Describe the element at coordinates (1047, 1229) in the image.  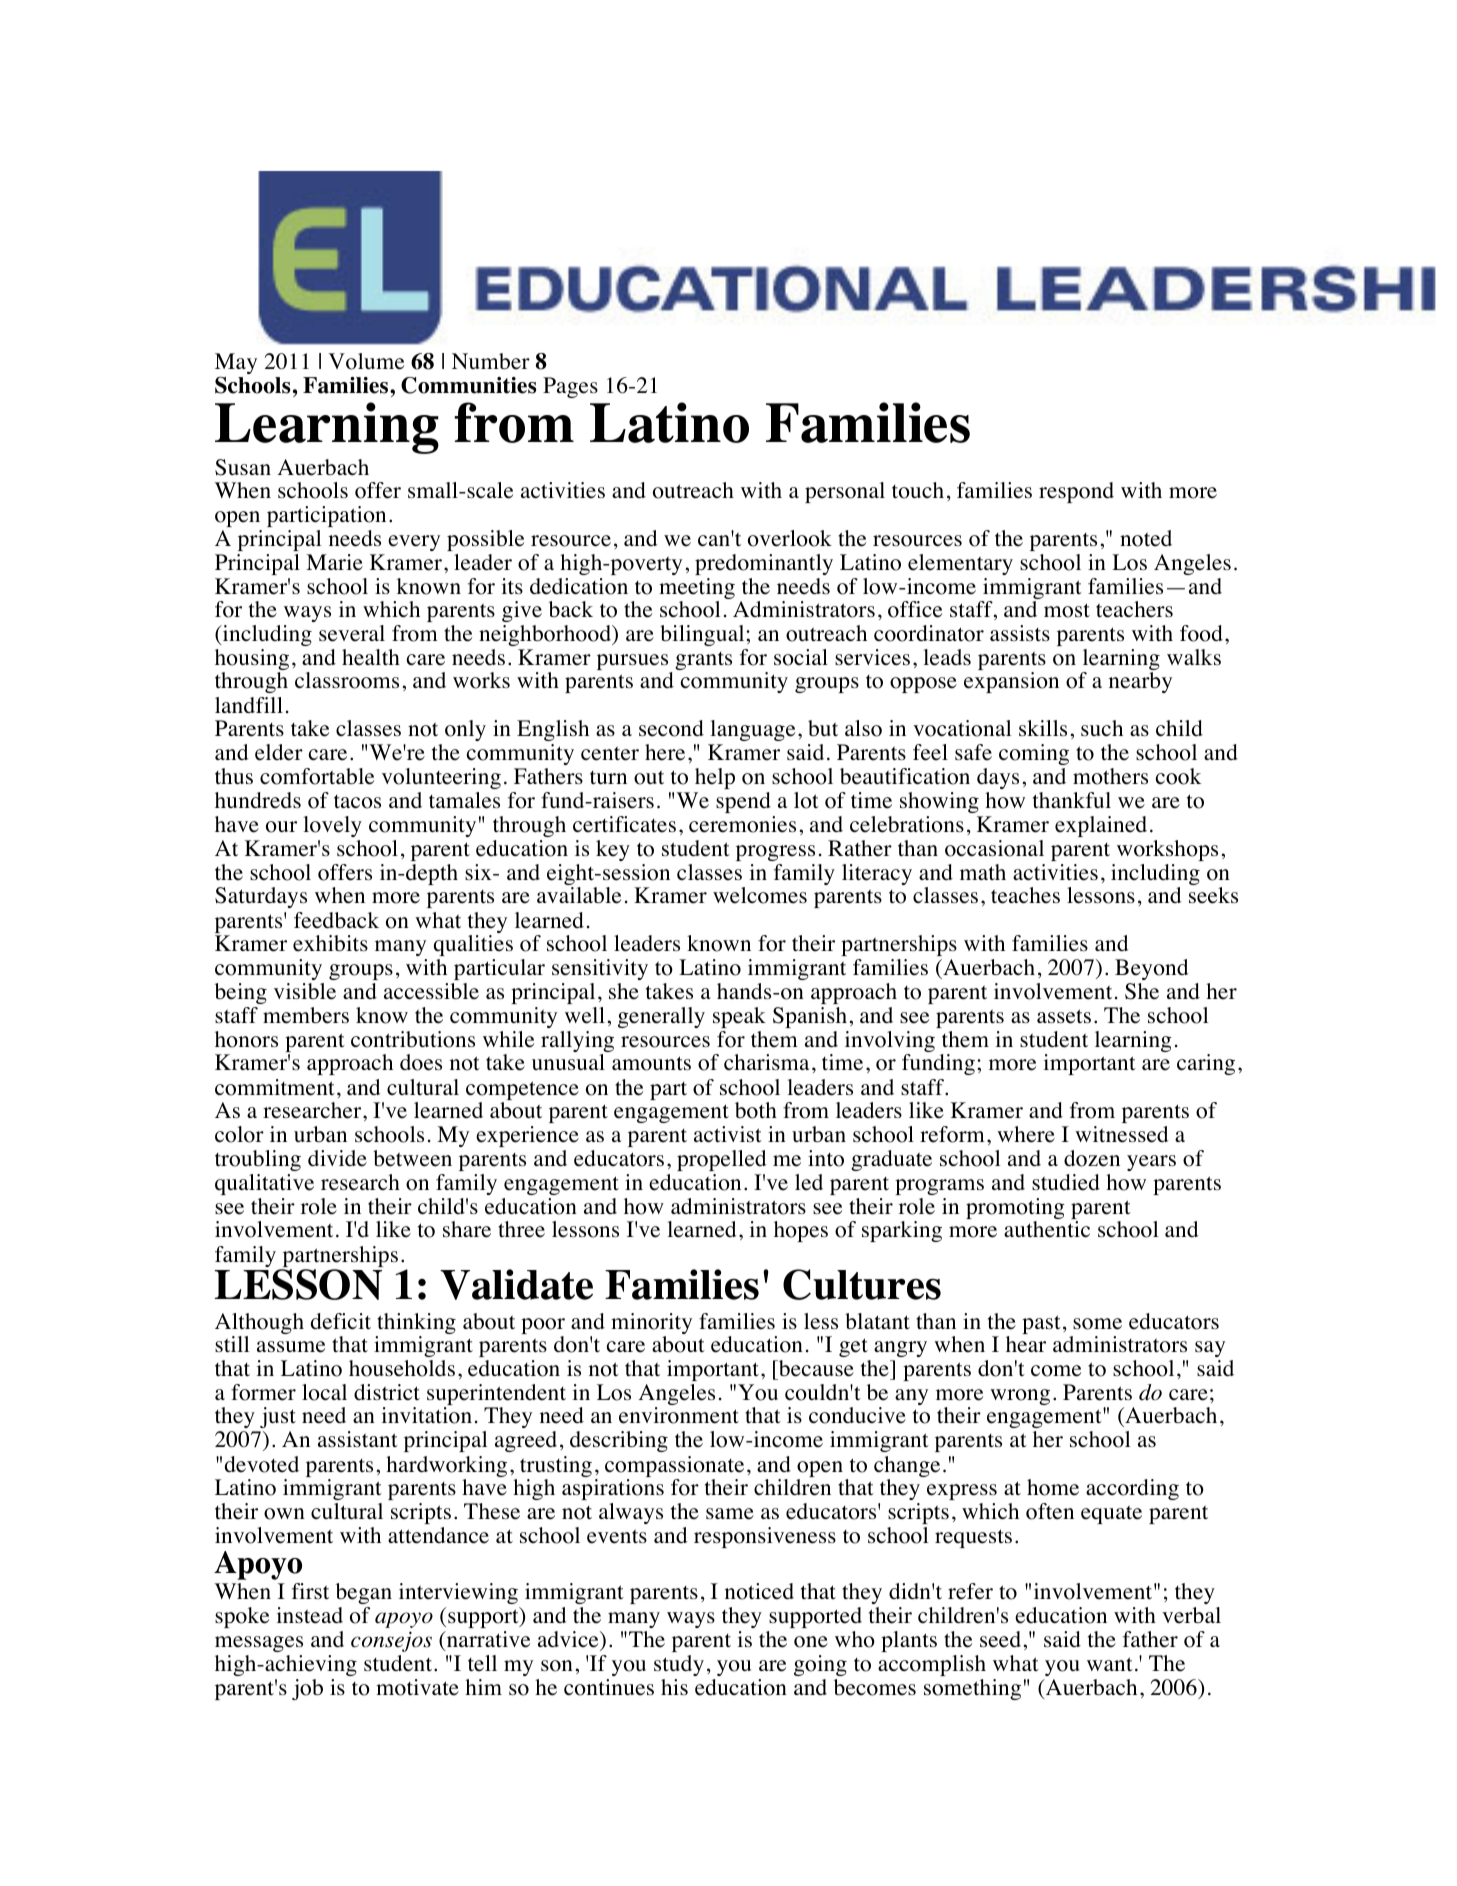
I see `authentic` at that location.
